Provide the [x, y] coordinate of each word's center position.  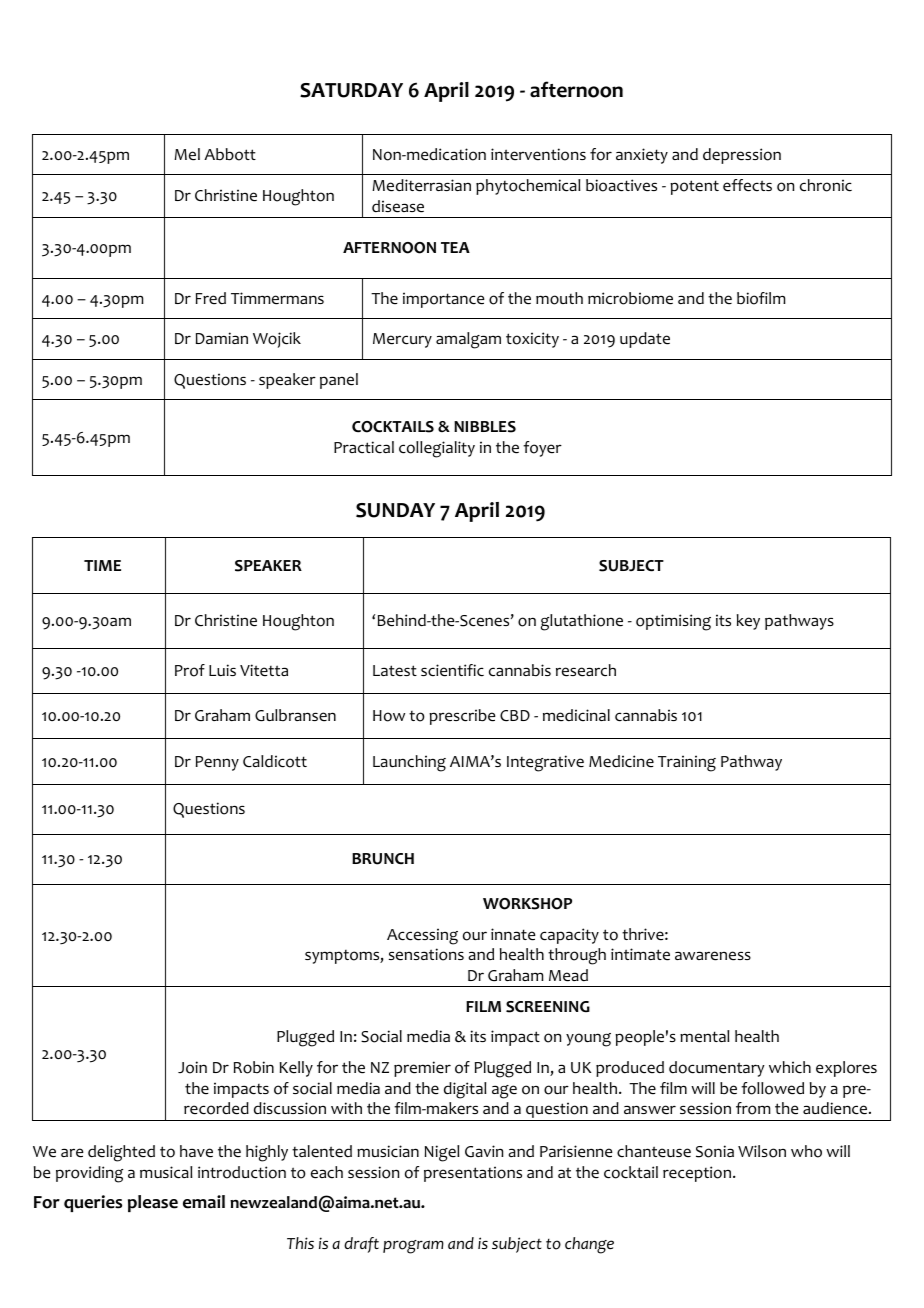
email [204, 1202]
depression [742, 156]
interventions [538, 154]
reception [697, 1174]
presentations [473, 1174]
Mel [187, 154]
